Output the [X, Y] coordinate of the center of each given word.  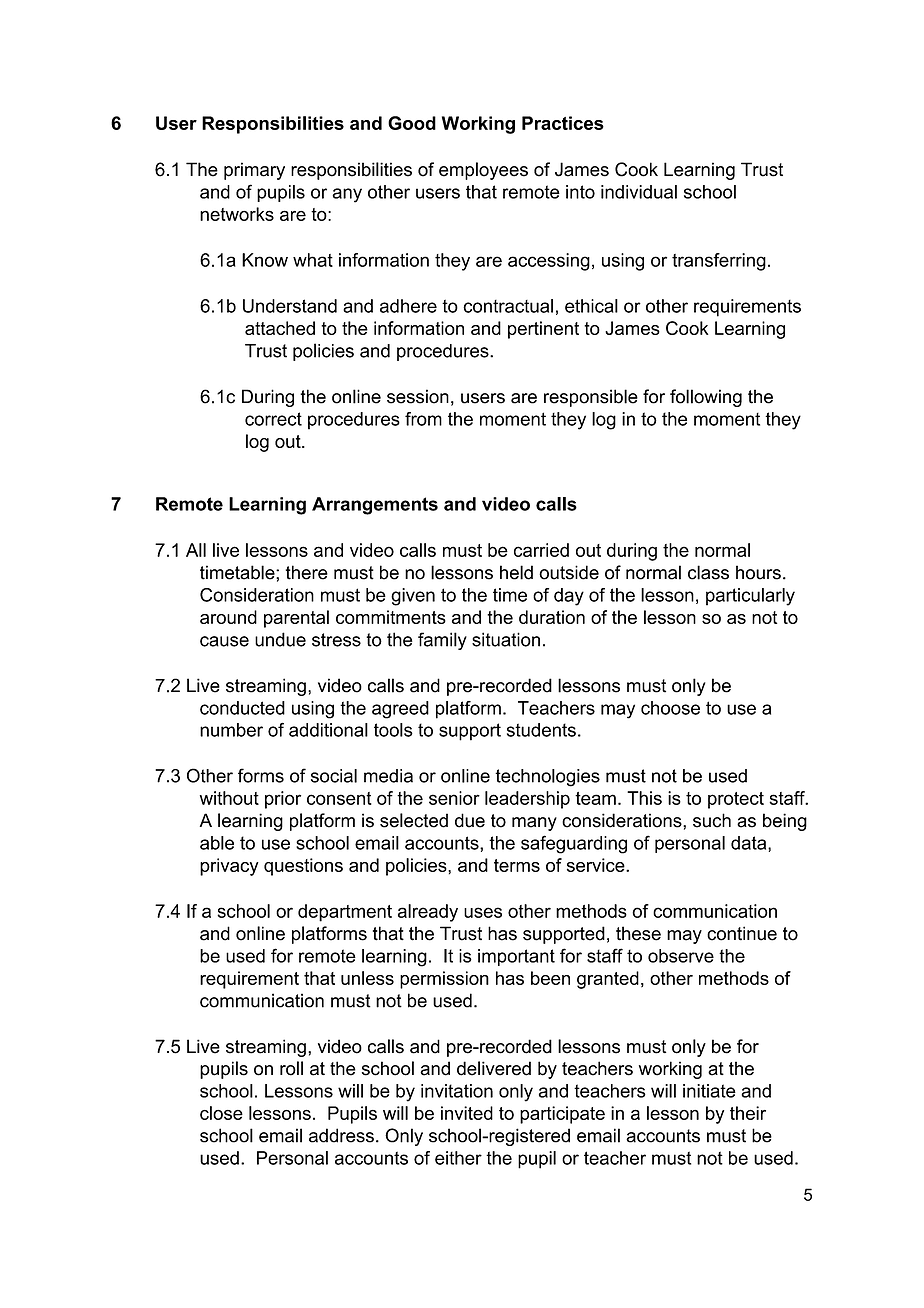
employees [483, 171]
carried [541, 550]
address [341, 1135]
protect [736, 800]
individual [639, 192]
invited [467, 1113]
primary [254, 171]
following [706, 398]
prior [283, 800]
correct [273, 419]
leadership [527, 800]
